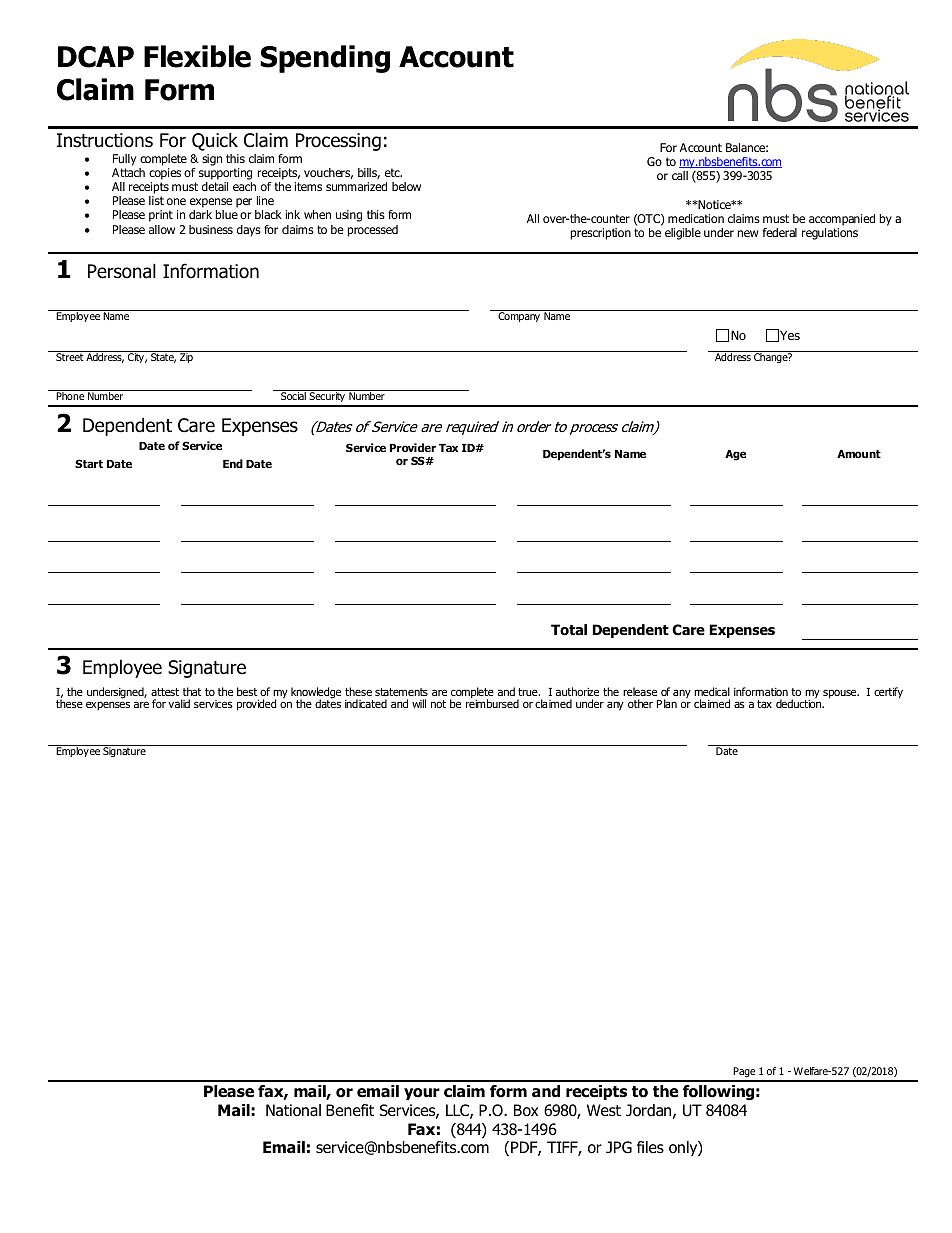 The width and height of the document is (952, 1233). Describe the element at coordinates (393, 172) in the document. I see `etc` at that location.
